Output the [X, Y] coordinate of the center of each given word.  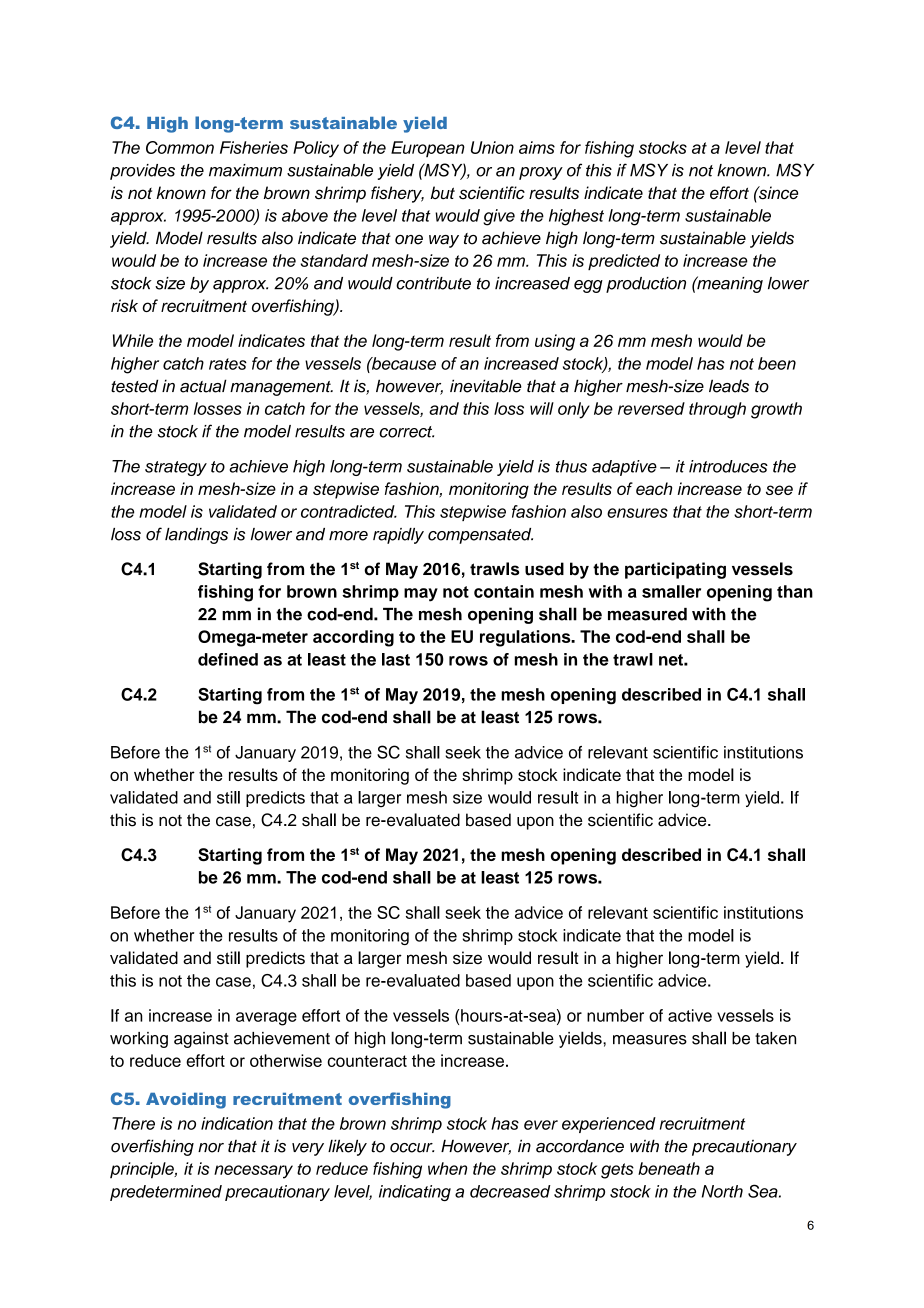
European [428, 149]
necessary [253, 1172]
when [447, 1168]
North [722, 1191]
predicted [624, 262]
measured [647, 614]
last [396, 659]
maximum [245, 170]
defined [228, 659]
